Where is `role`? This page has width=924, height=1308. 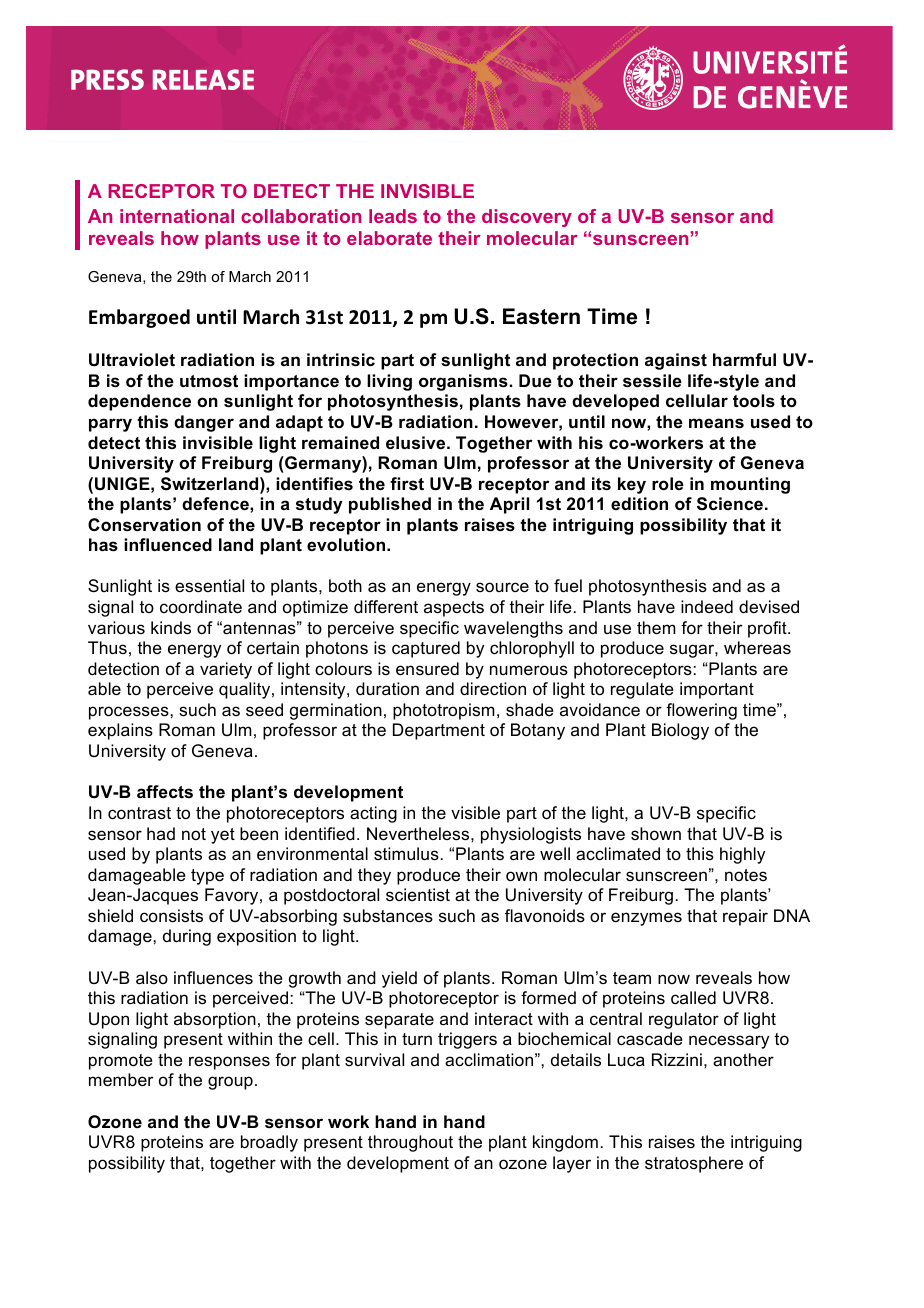 role is located at coordinates (668, 483).
